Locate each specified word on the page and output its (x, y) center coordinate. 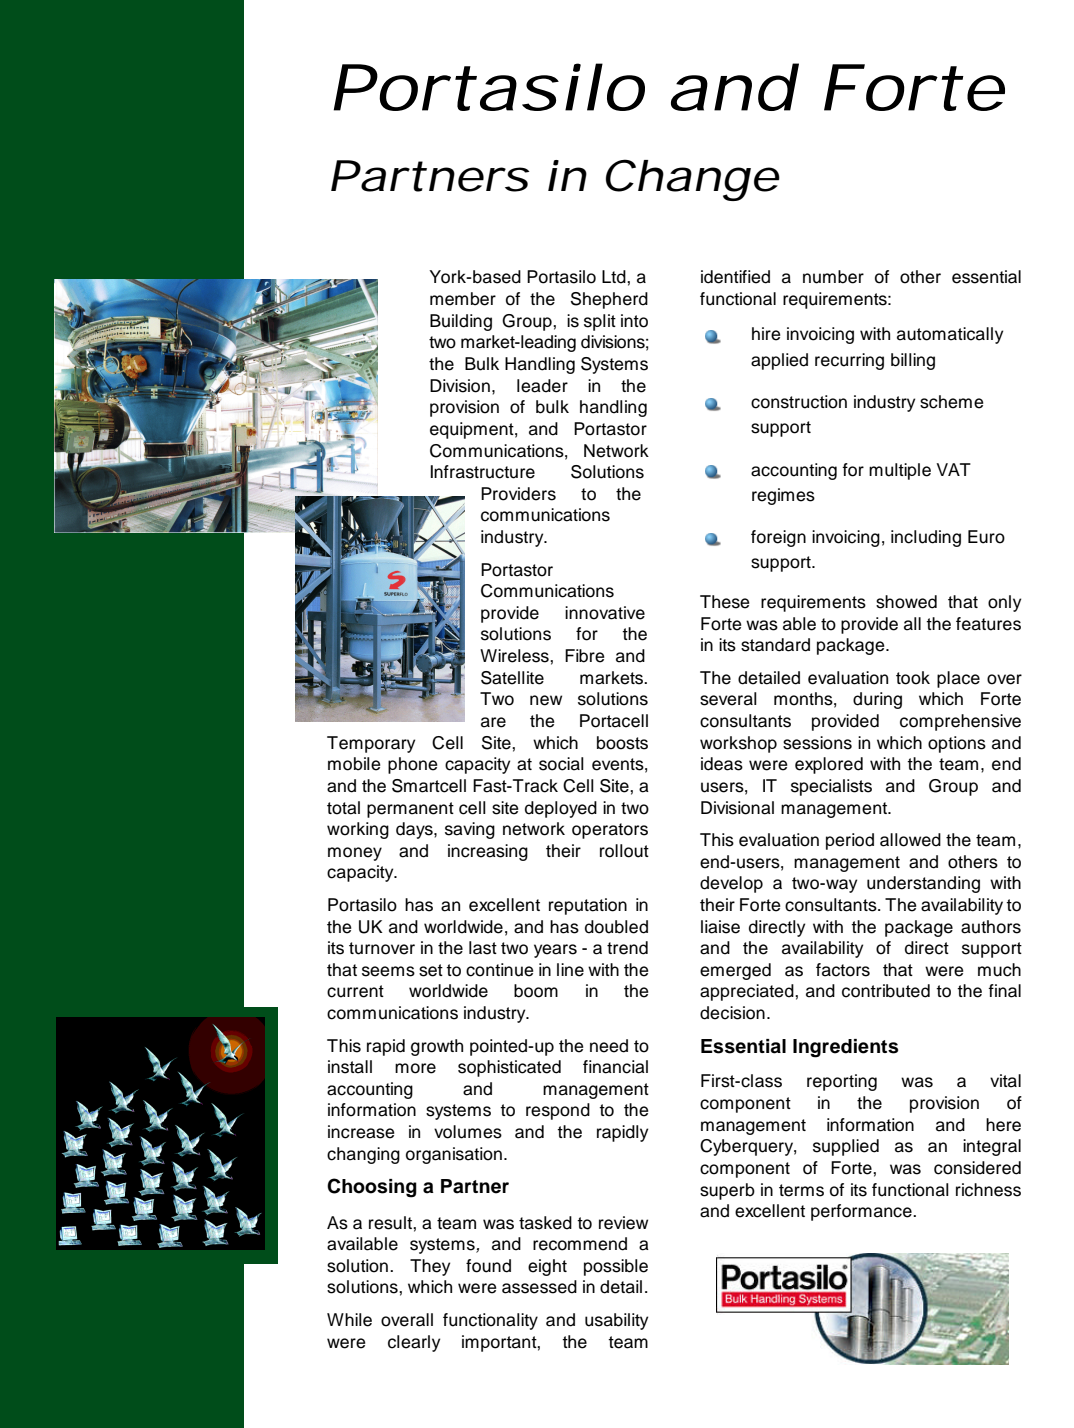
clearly (414, 1343)
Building (461, 322)
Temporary (371, 744)
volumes (468, 1132)
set (431, 970)
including (926, 538)
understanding (923, 884)
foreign (778, 538)
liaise (720, 927)
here (1003, 1125)
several (728, 699)
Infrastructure (483, 472)
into (634, 321)
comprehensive (960, 722)
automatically (950, 335)
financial (615, 1067)
